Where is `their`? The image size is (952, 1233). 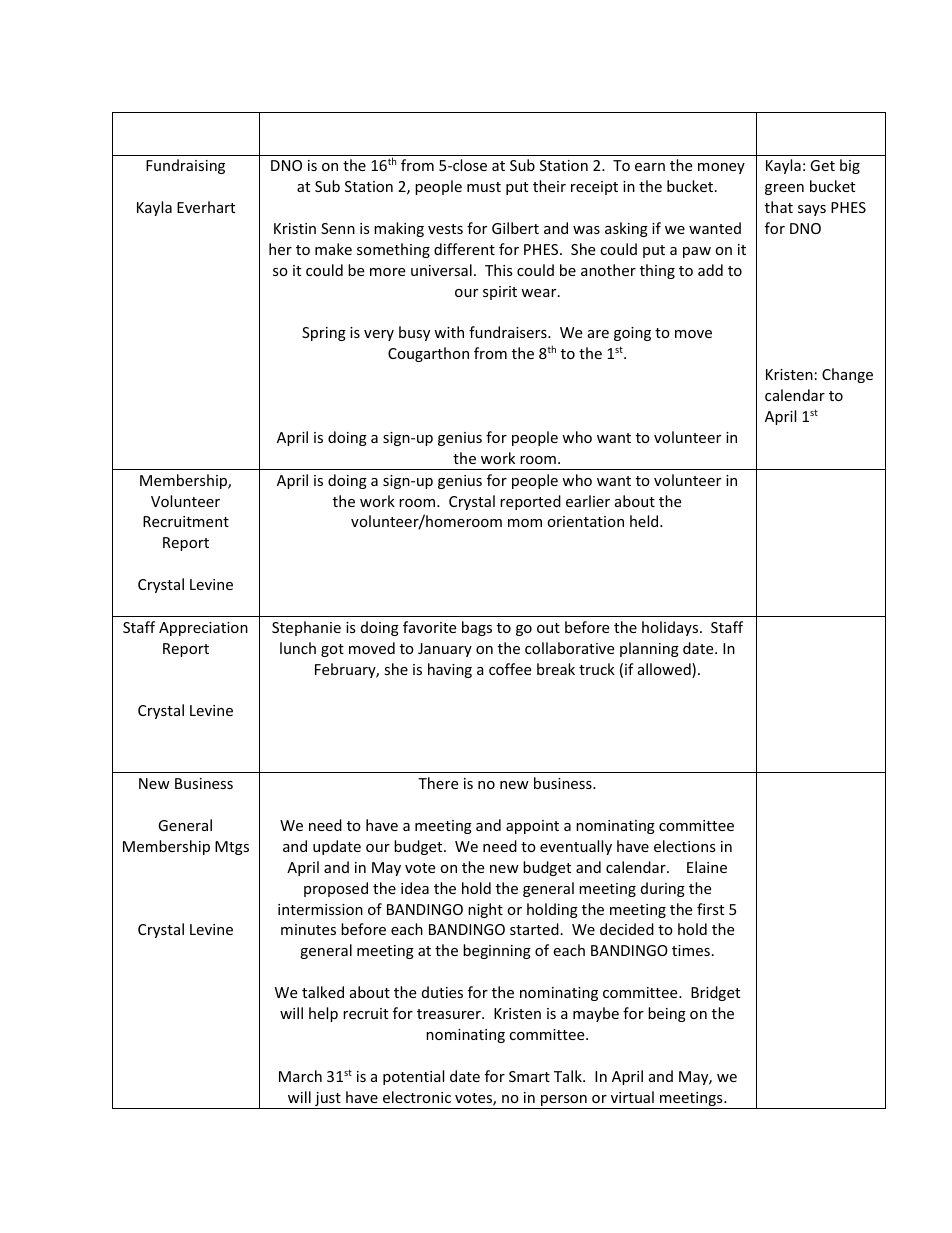
their is located at coordinates (549, 186).
